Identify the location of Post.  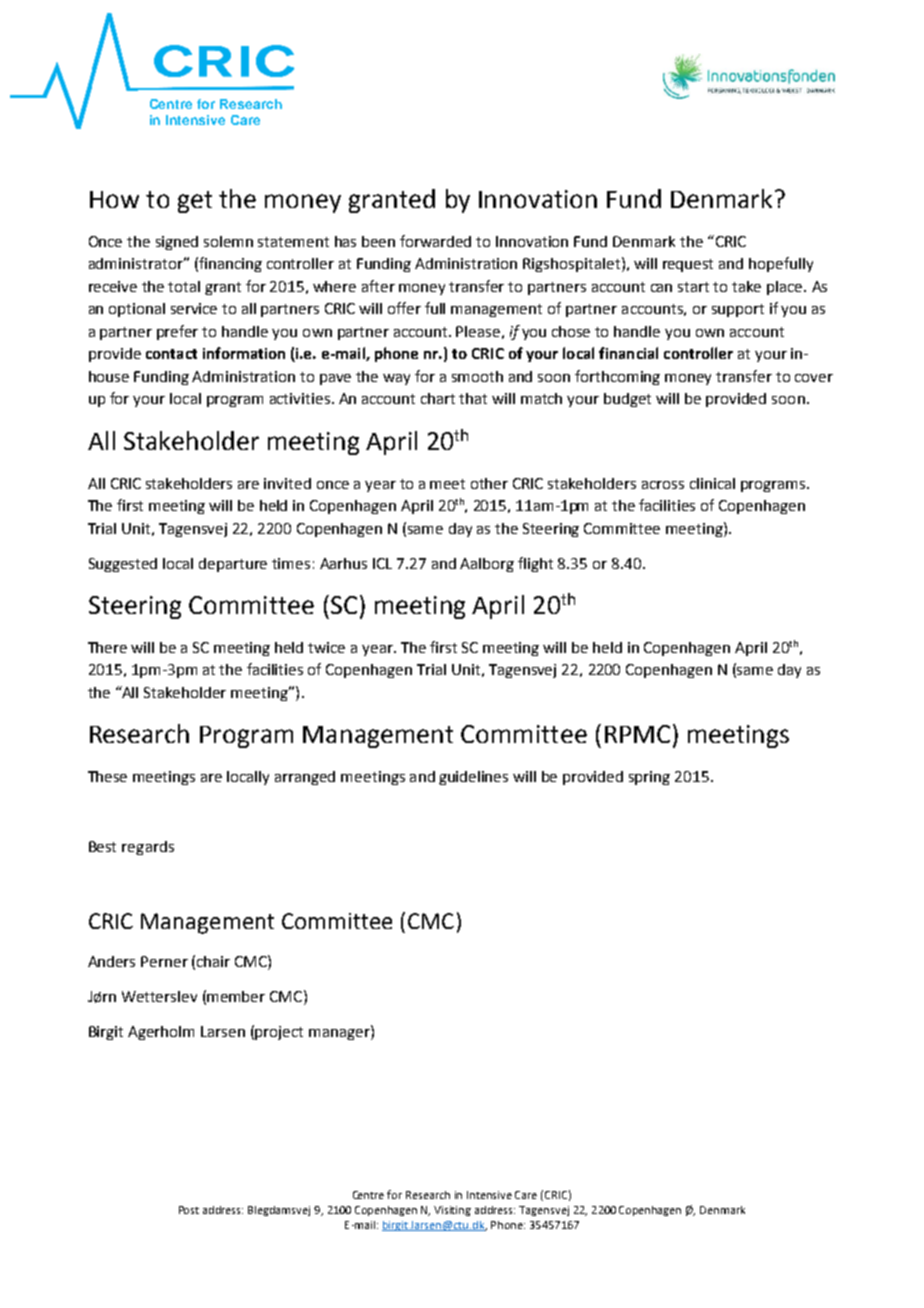
(189, 1210).
